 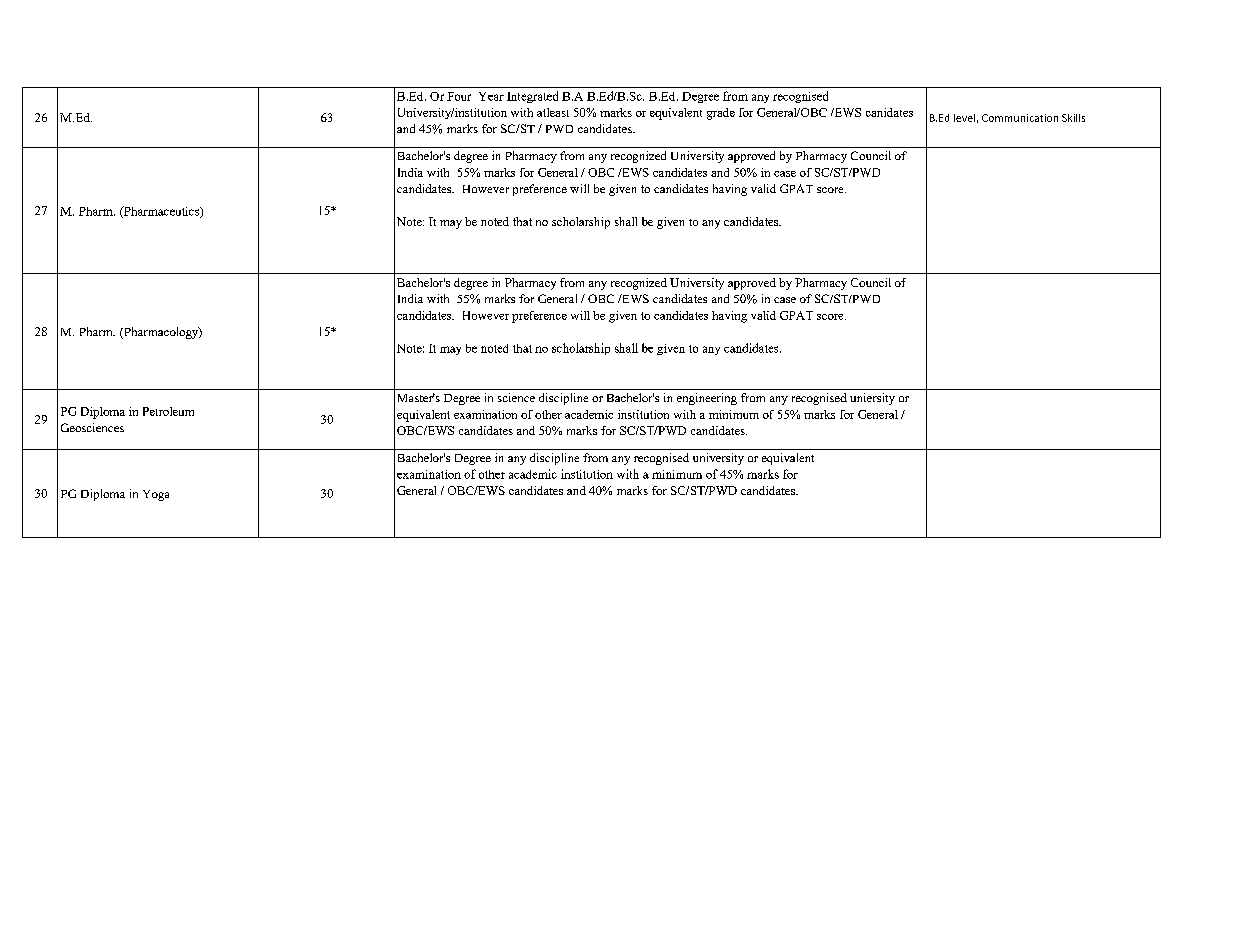 What do you see at coordinates (964, 118) in the screenshot?
I see `level` at bounding box center [964, 118].
